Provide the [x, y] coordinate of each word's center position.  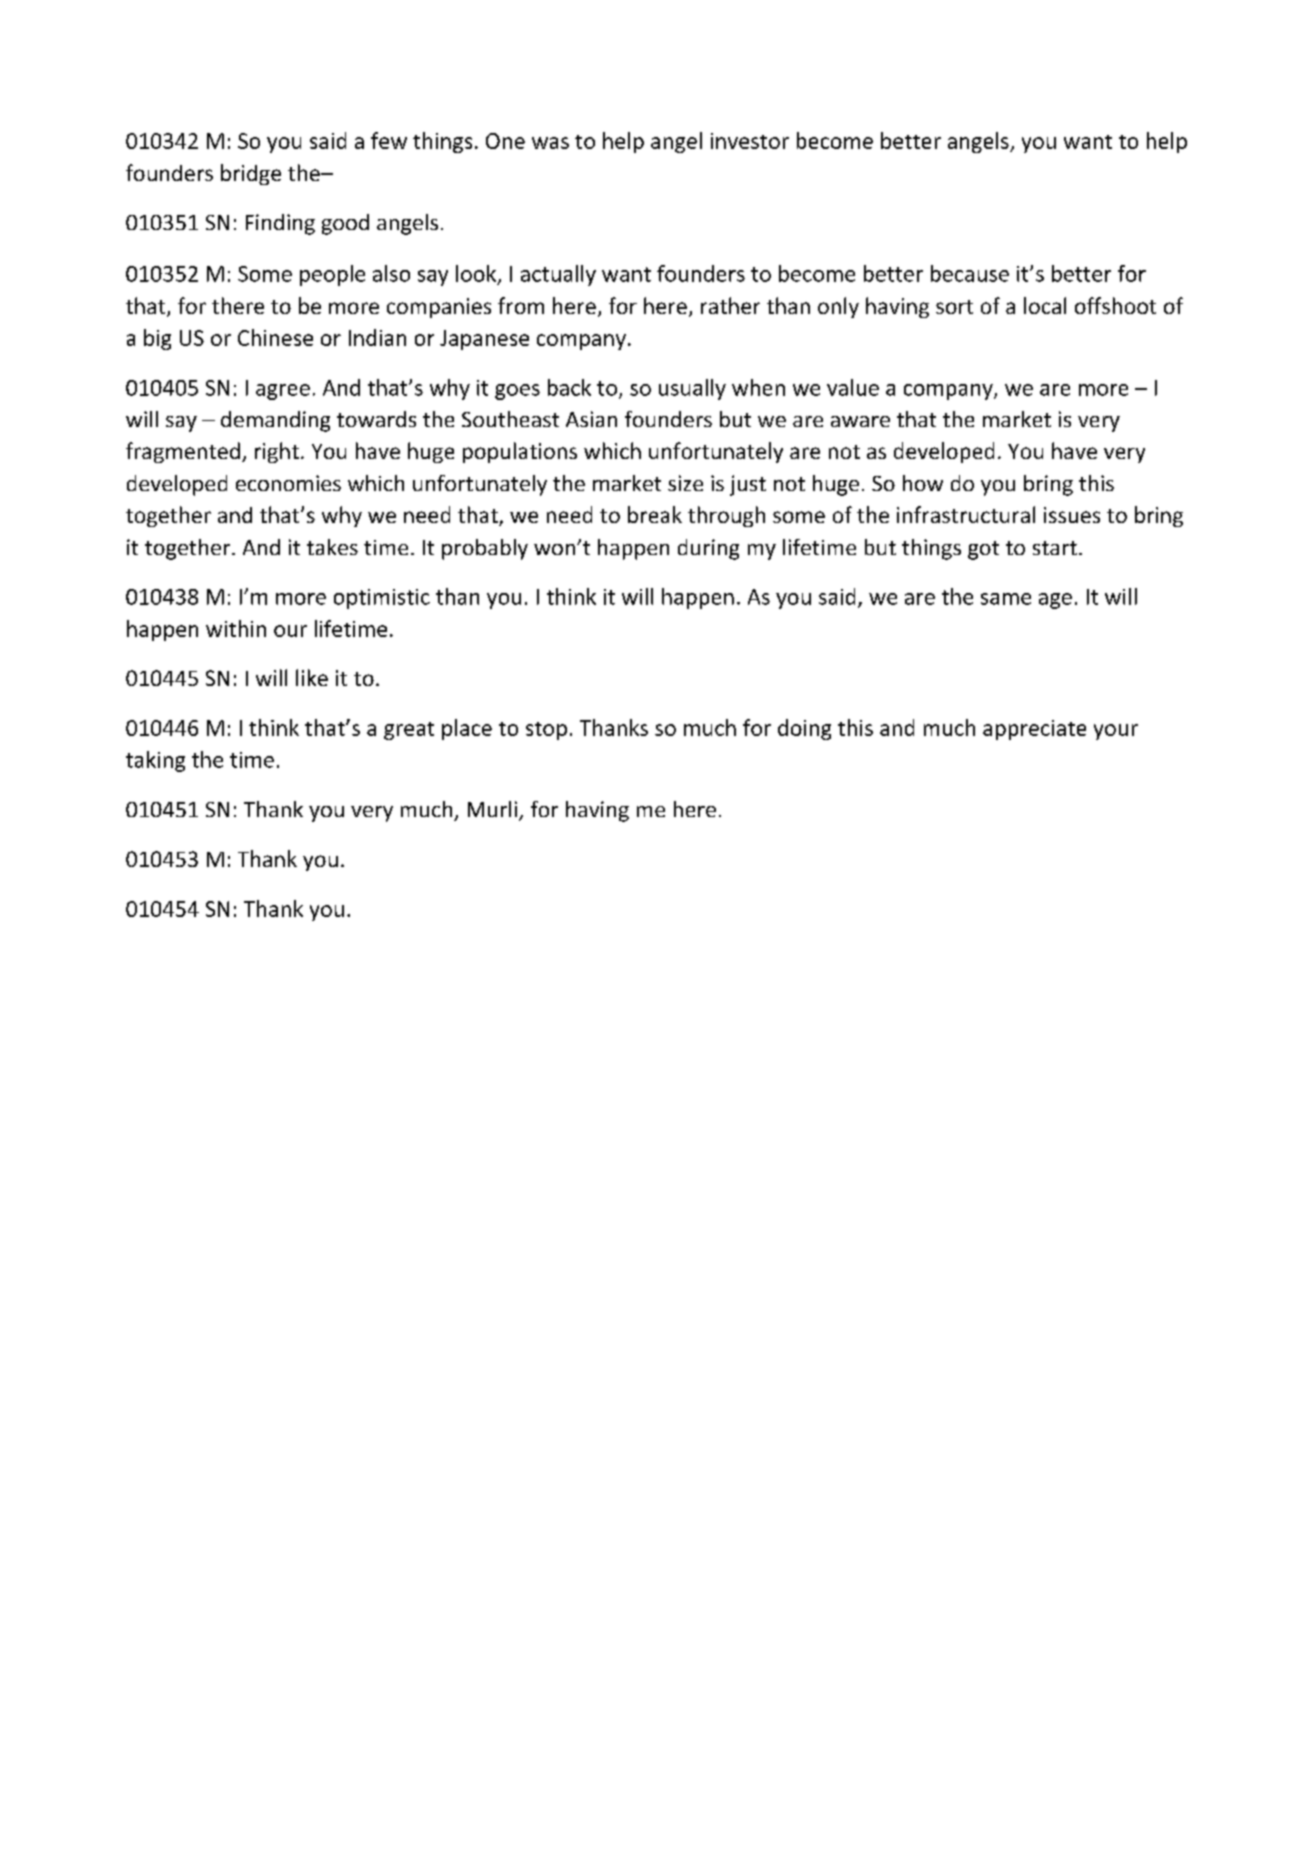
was [550, 143]
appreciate [1034, 730]
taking [155, 761]
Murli [494, 810]
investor [750, 141]
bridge [251, 174]
